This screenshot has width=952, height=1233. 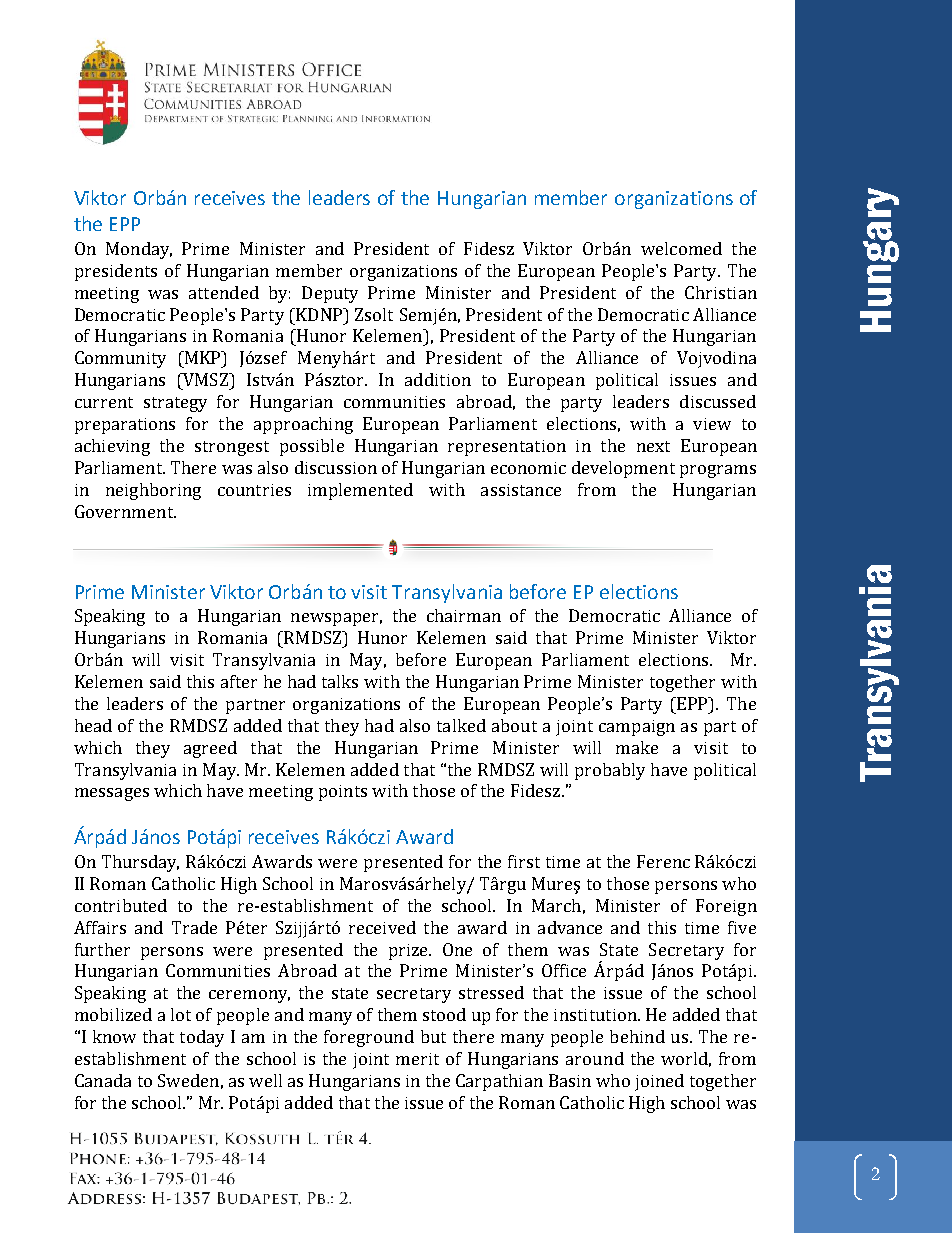 I want to click on messages, so click(x=112, y=794).
